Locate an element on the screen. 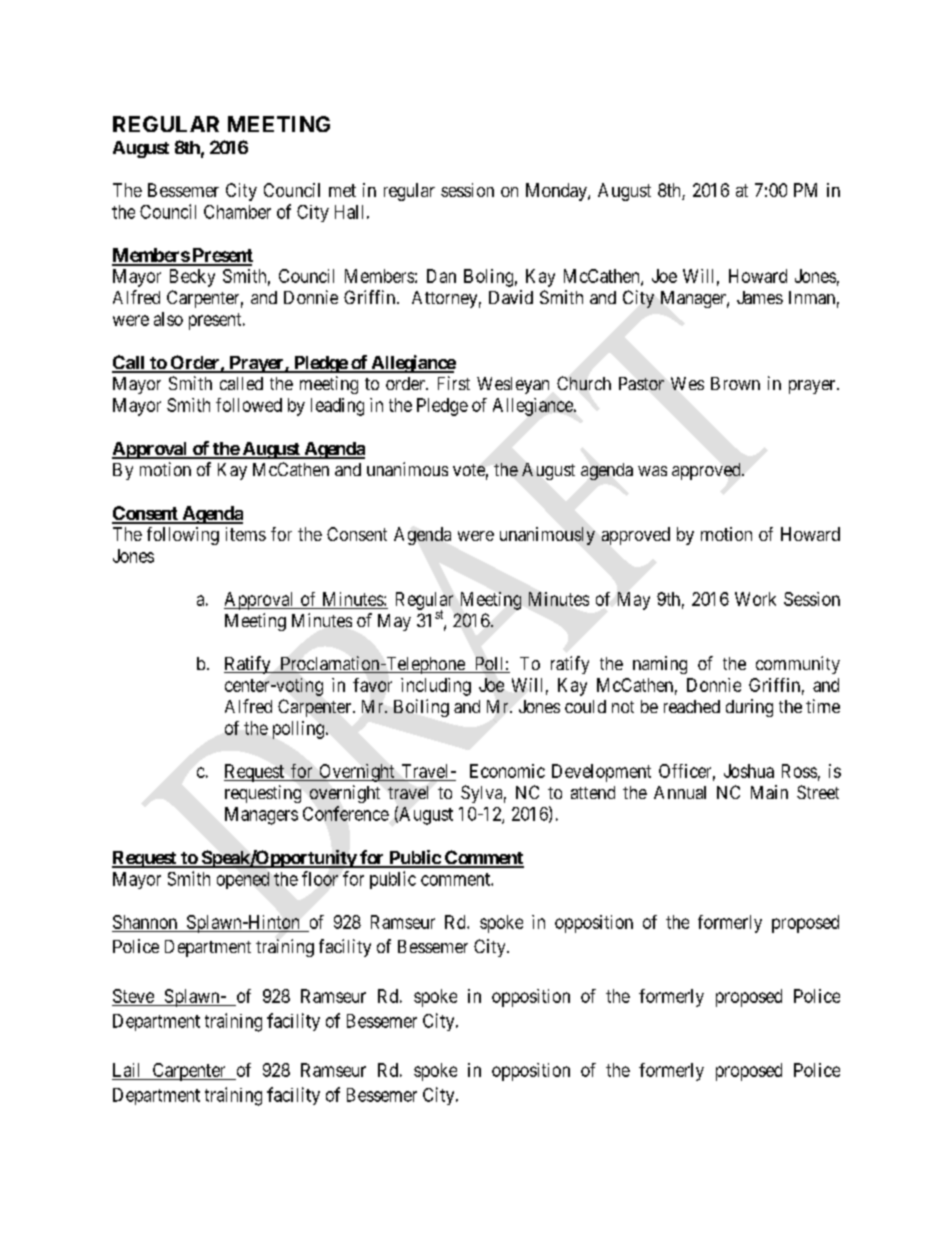 This screenshot has height=1233, width=952. Monday is located at coordinates (557, 192).
